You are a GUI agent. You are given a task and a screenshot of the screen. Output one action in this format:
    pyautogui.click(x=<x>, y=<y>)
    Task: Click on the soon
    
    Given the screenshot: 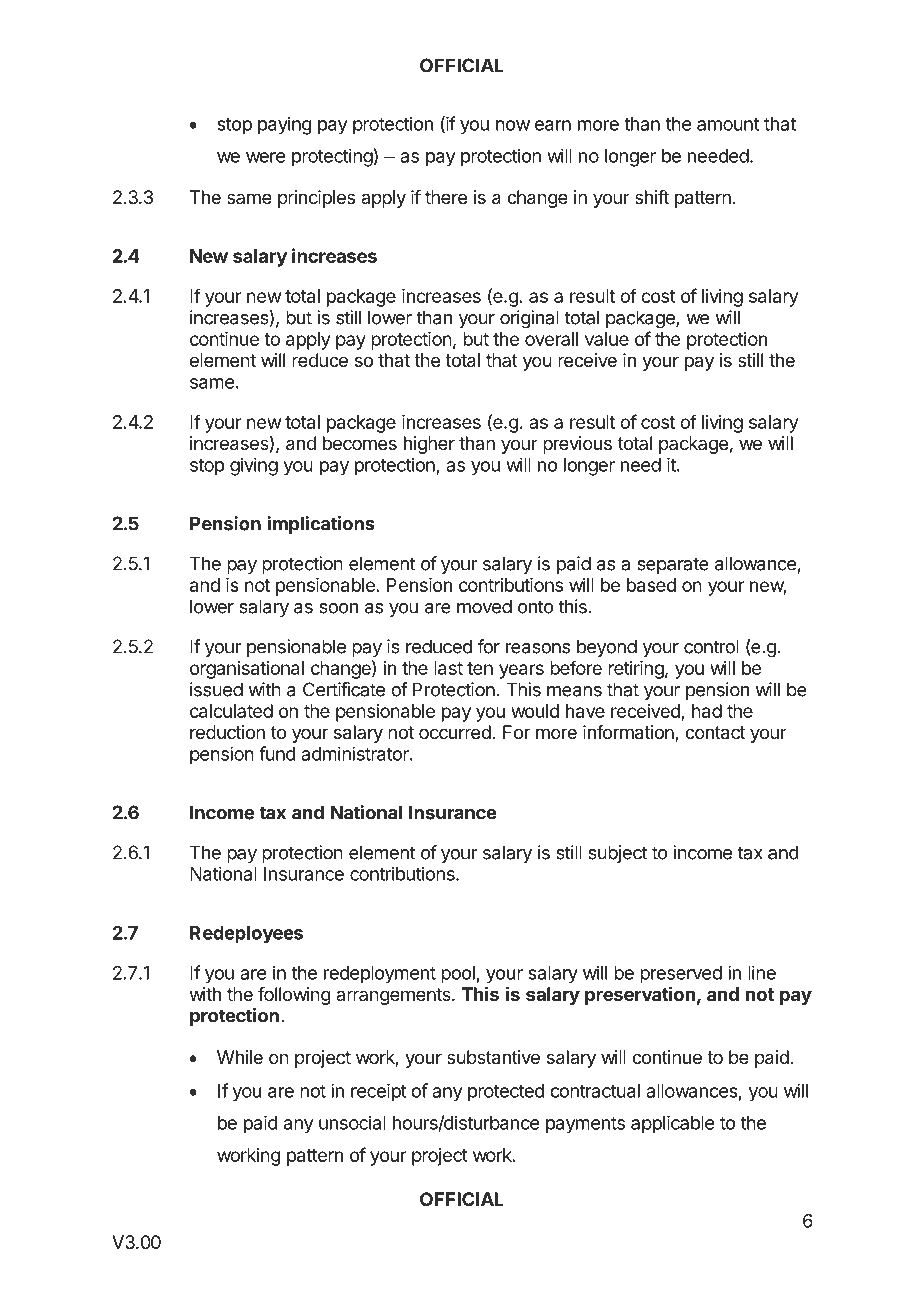 What is the action you would take?
    pyautogui.click(x=338, y=608)
